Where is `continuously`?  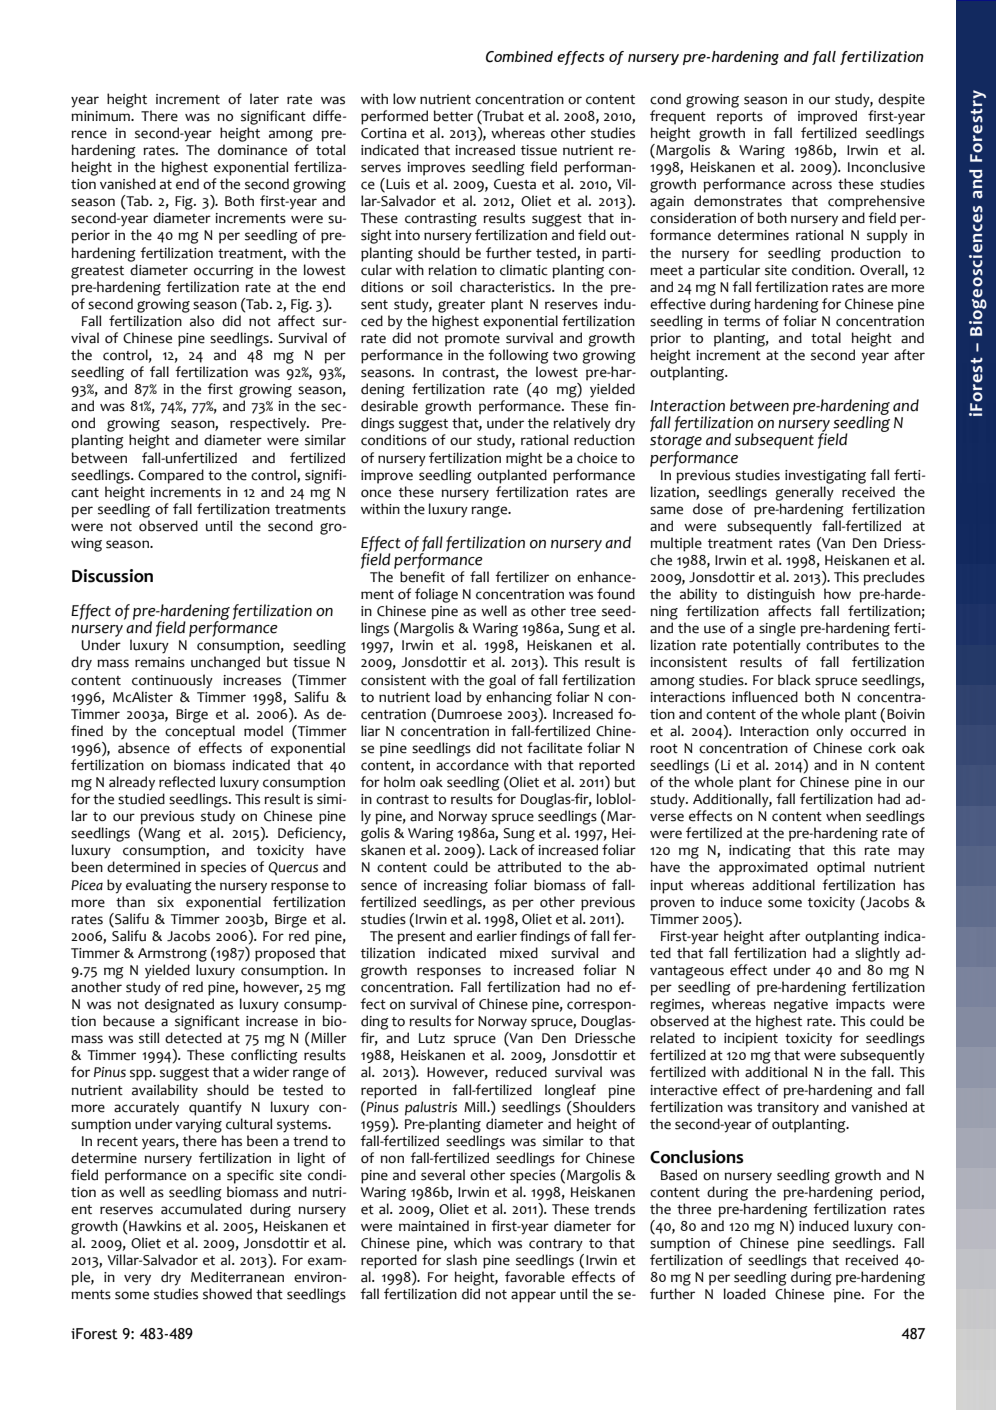
continuously is located at coordinates (172, 681).
